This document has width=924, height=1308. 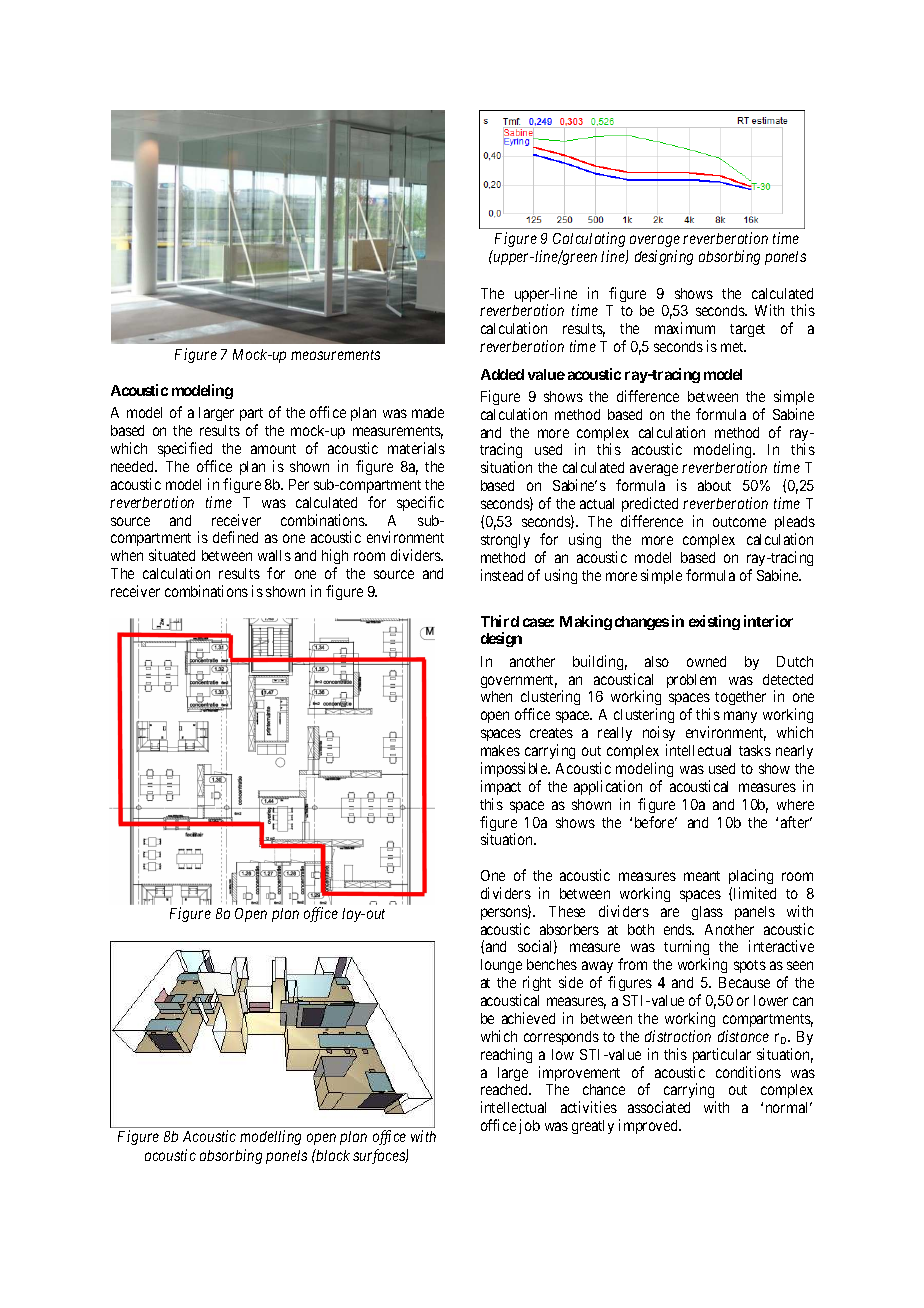 What do you see at coordinates (747, 330) in the document?
I see `target` at bounding box center [747, 330].
